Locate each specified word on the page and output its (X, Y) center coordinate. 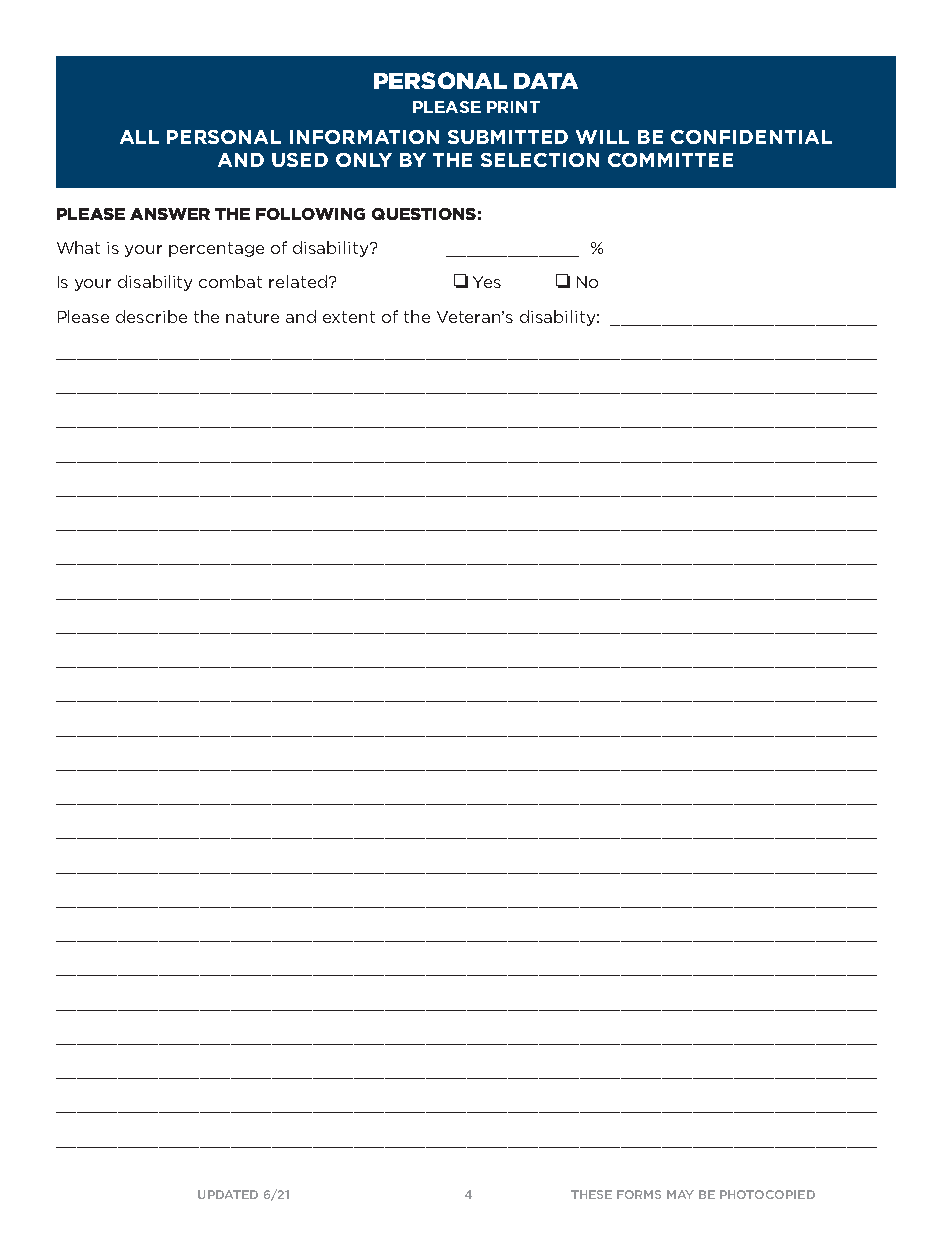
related (298, 281)
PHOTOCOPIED (767, 1194)
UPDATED (228, 1194)
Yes (487, 282)
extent (349, 317)
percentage (216, 249)
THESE (591, 1194)
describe (151, 316)
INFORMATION (364, 137)
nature (252, 317)
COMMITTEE (670, 160)
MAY (680, 1194)
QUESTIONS (424, 214)
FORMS (639, 1194)
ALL (139, 137)
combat (230, 281)
